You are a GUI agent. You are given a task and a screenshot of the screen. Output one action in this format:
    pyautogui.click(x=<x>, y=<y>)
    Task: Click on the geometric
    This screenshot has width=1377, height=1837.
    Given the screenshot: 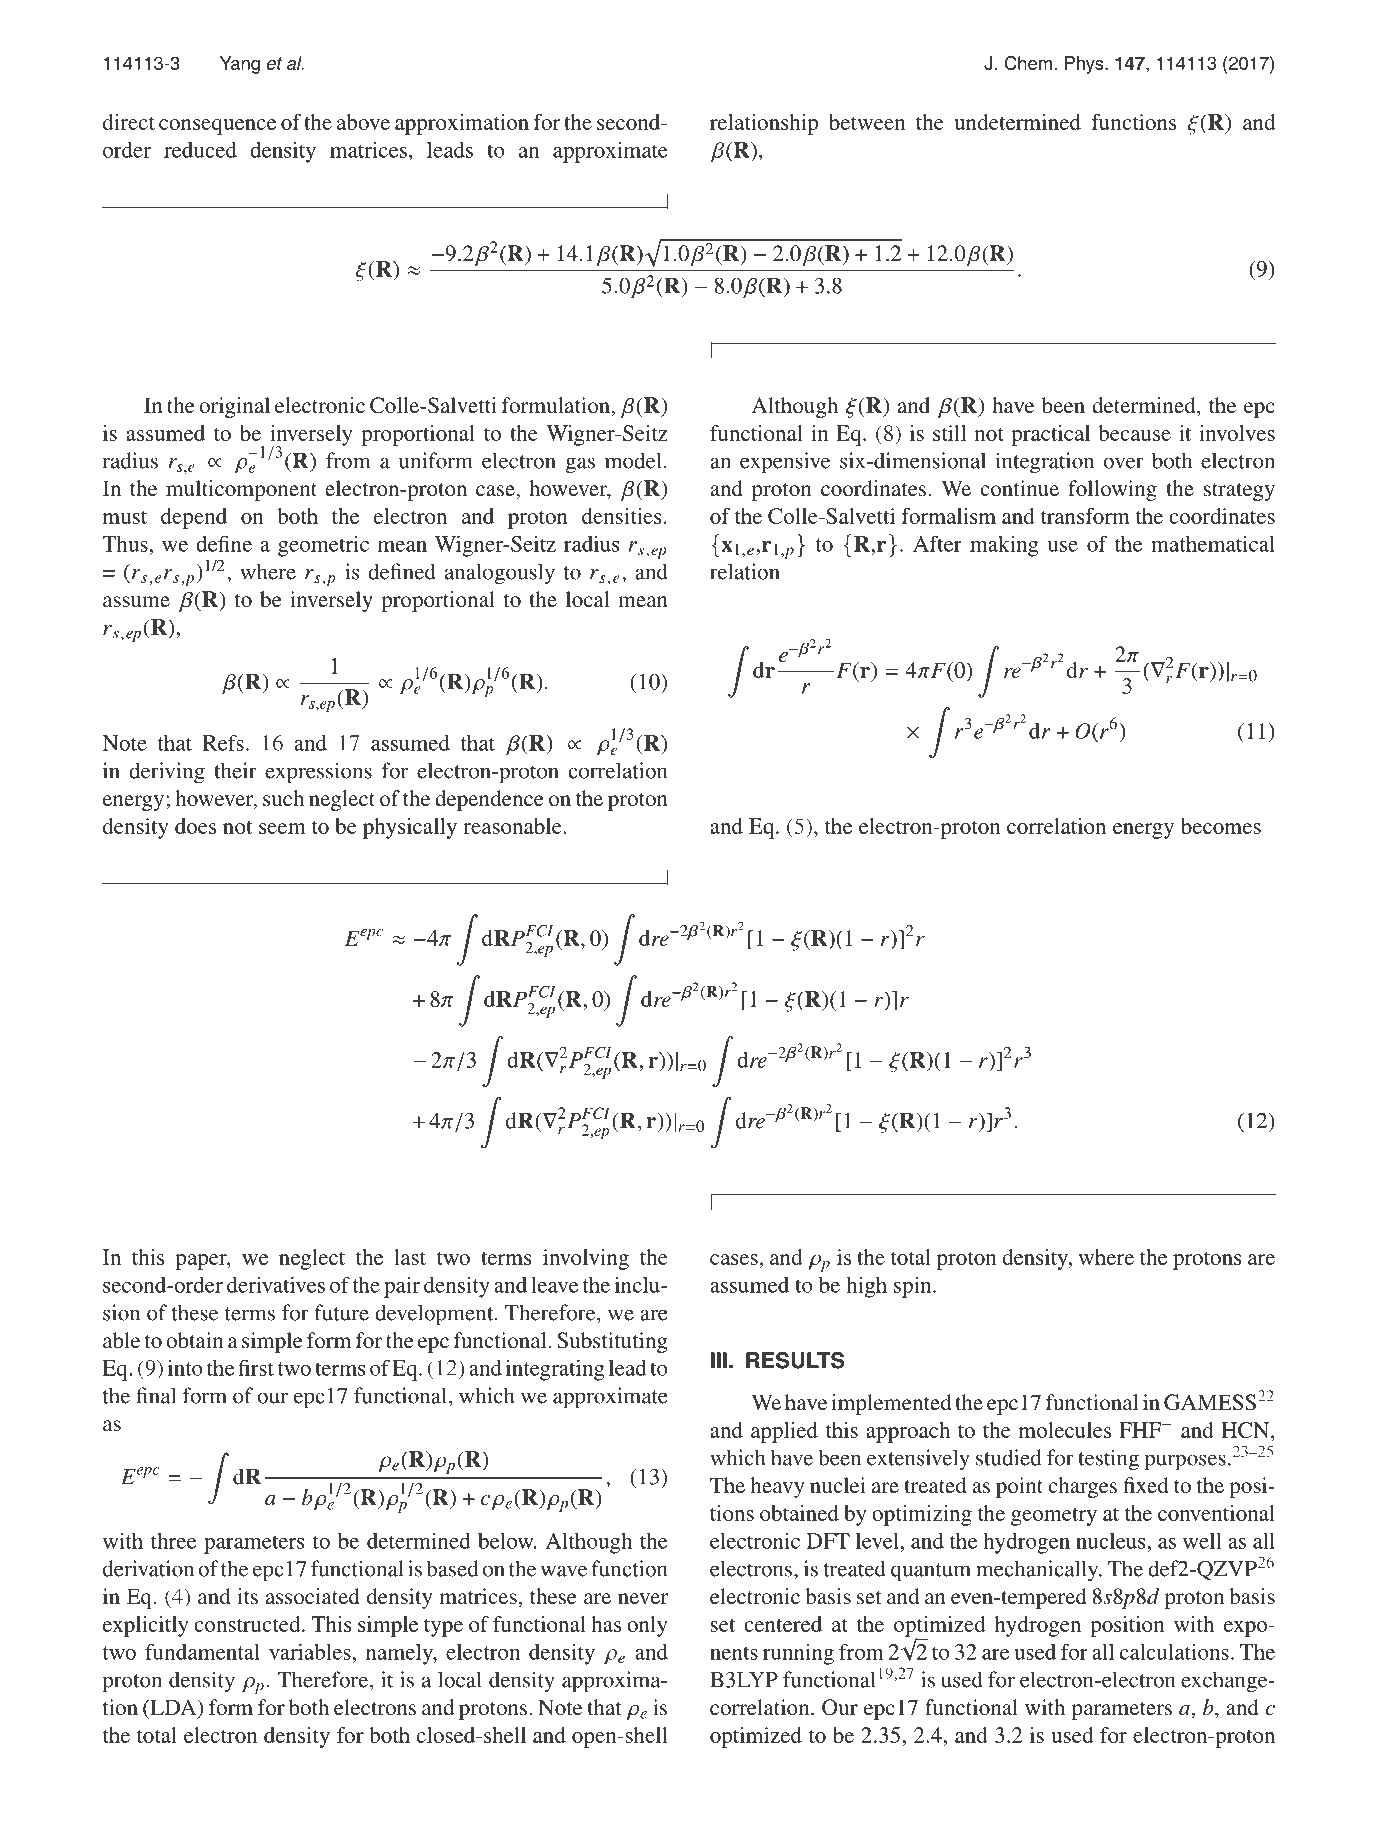 What is the action you would take?
    pyautogui.click(x=323, y=546)
